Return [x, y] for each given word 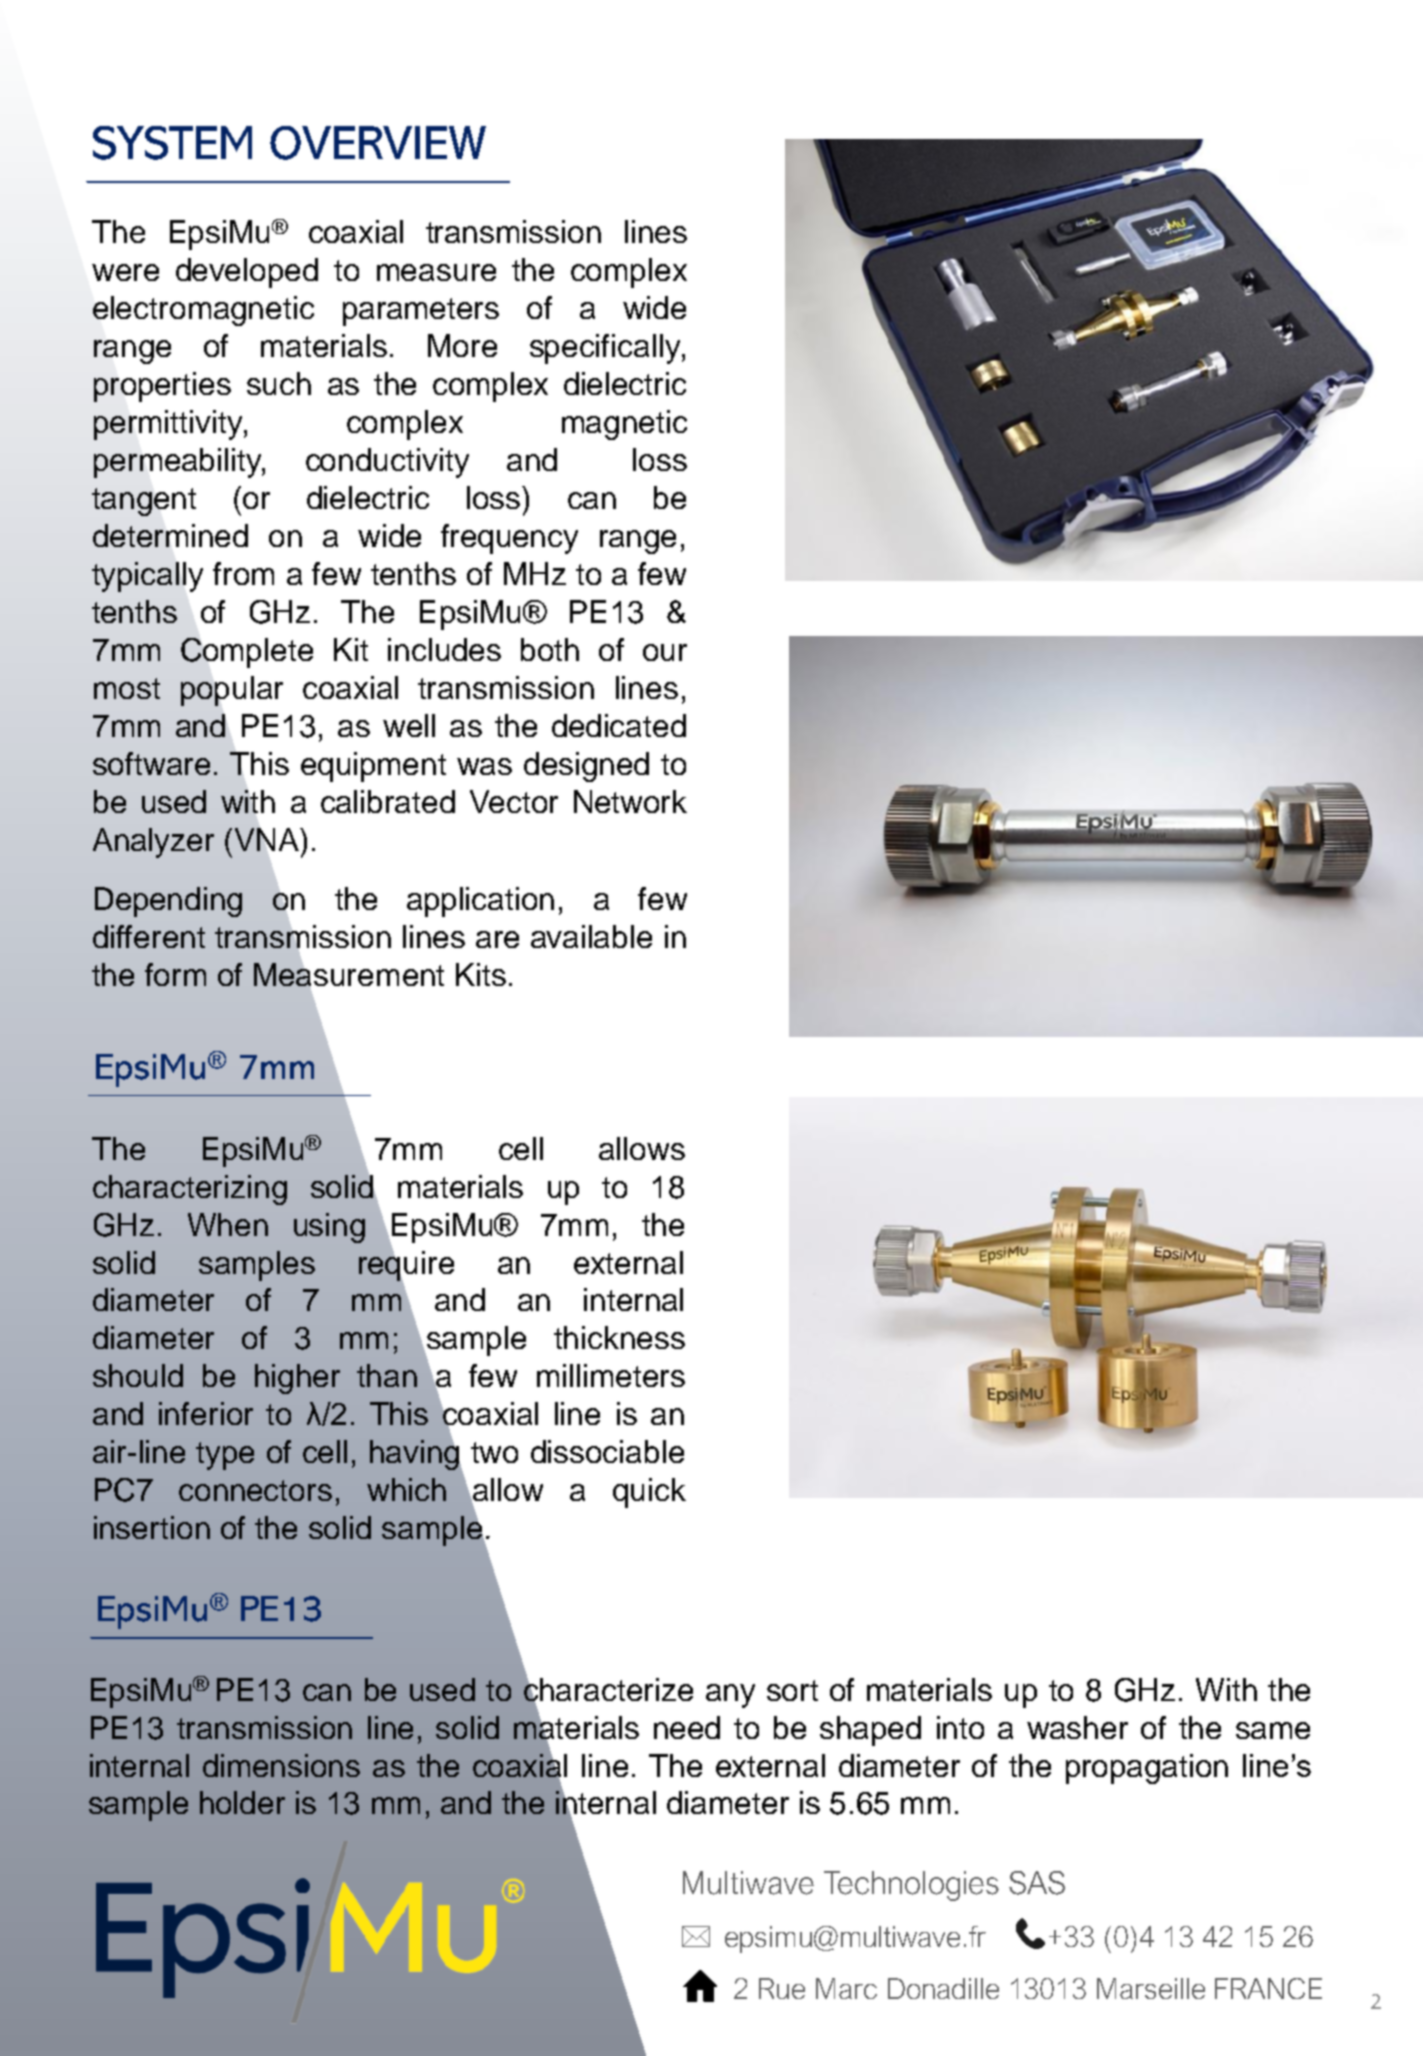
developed [247, 273]
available [591, 936]
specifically [606, 349]
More [462, 345]
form [175, 974]
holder [242, 1802]
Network [630, 801]
